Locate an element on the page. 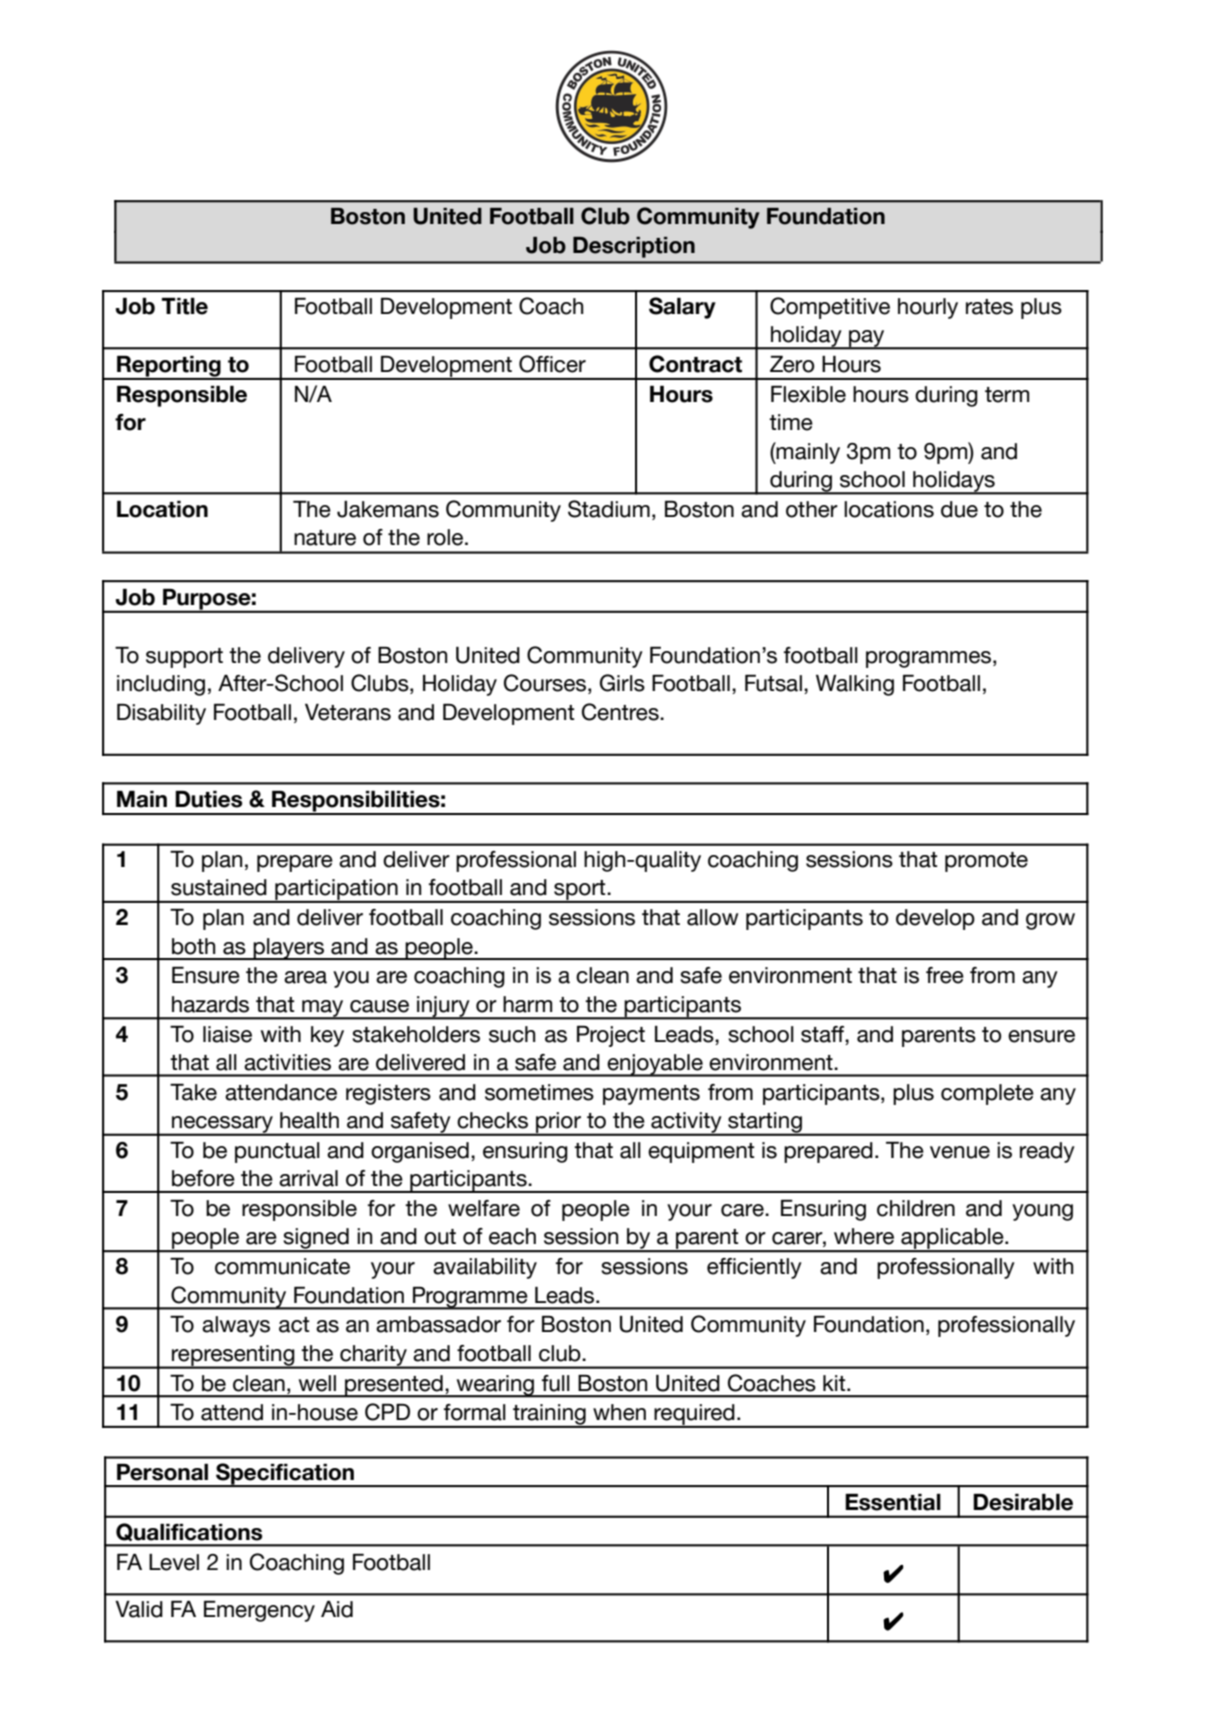  free is located at coordinates (945, 975).
